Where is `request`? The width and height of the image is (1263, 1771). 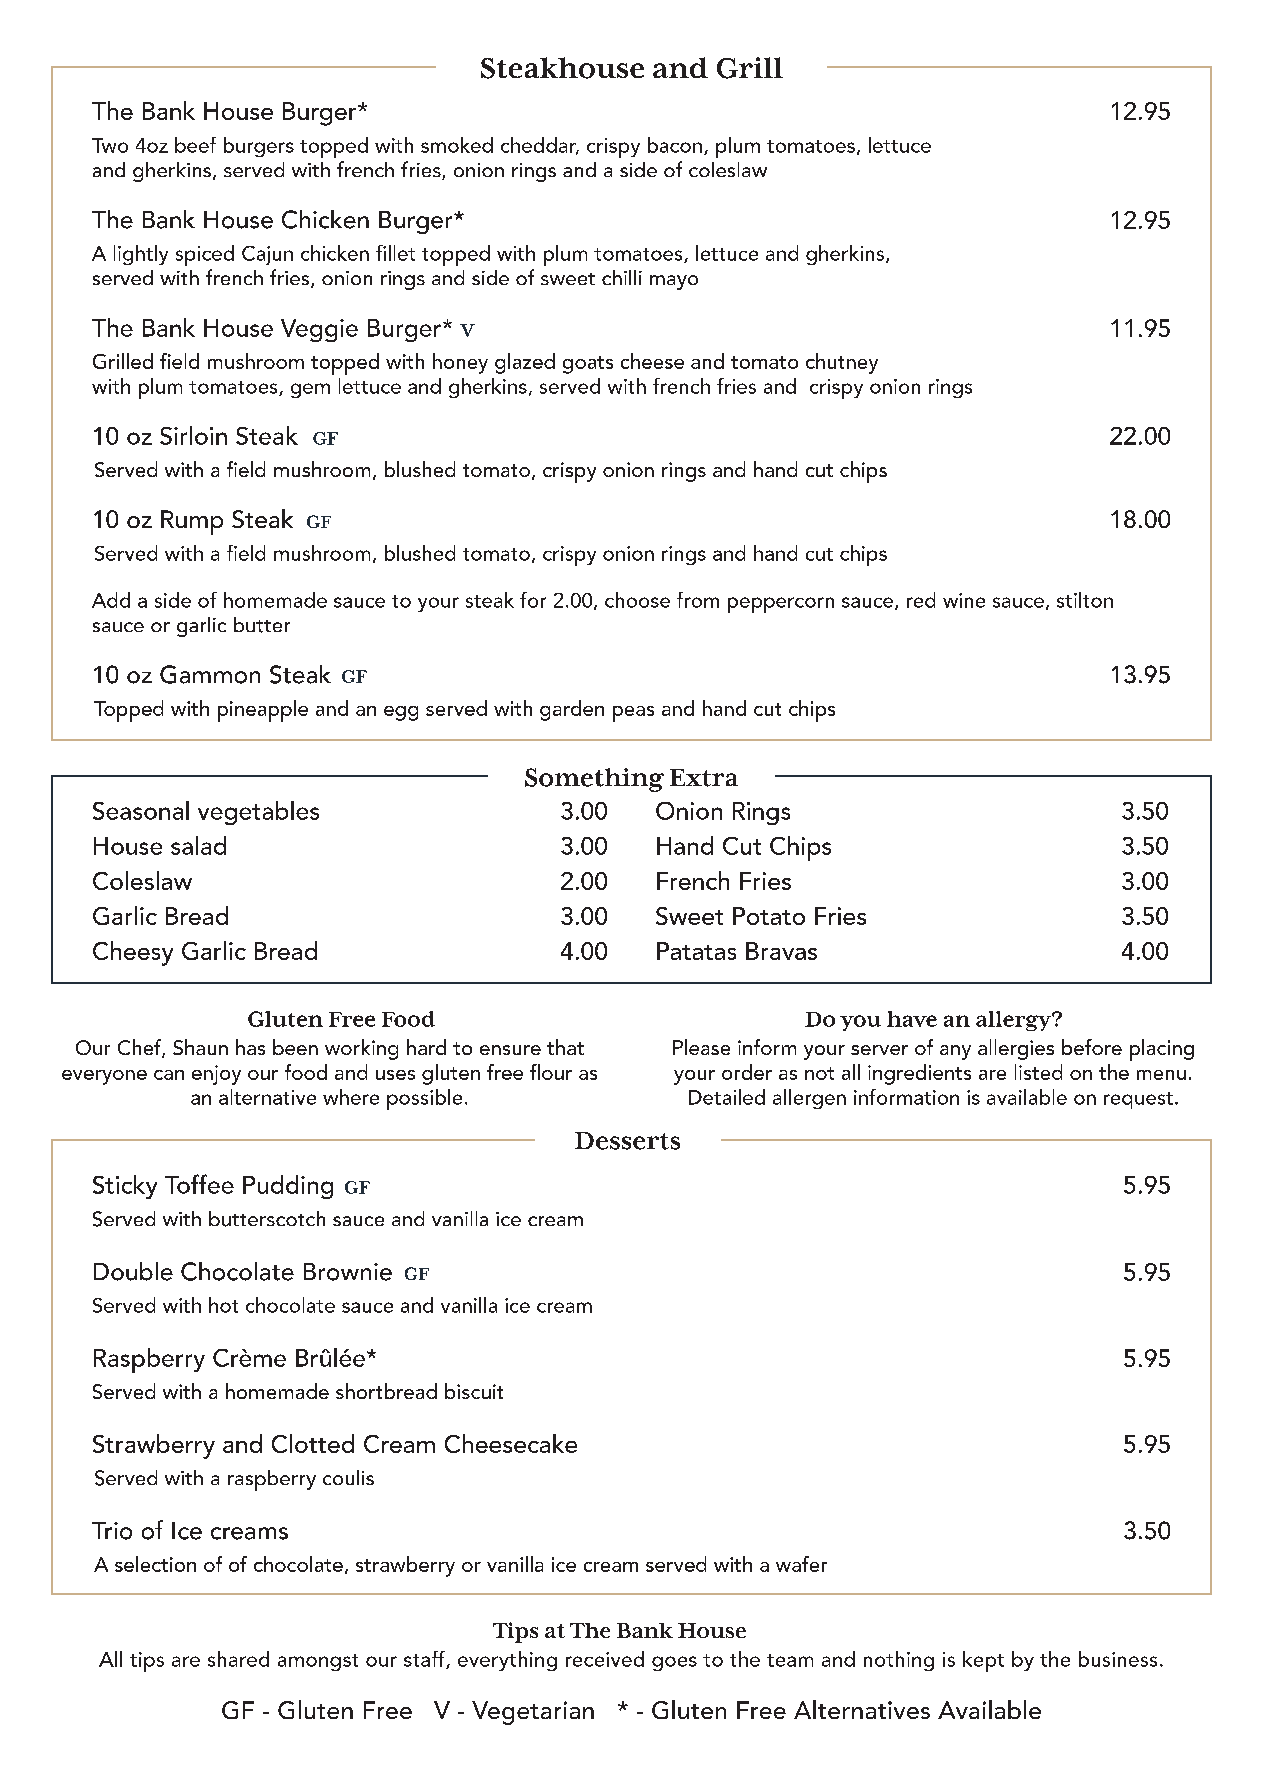 request is located at coordinates (1138, 1100).
